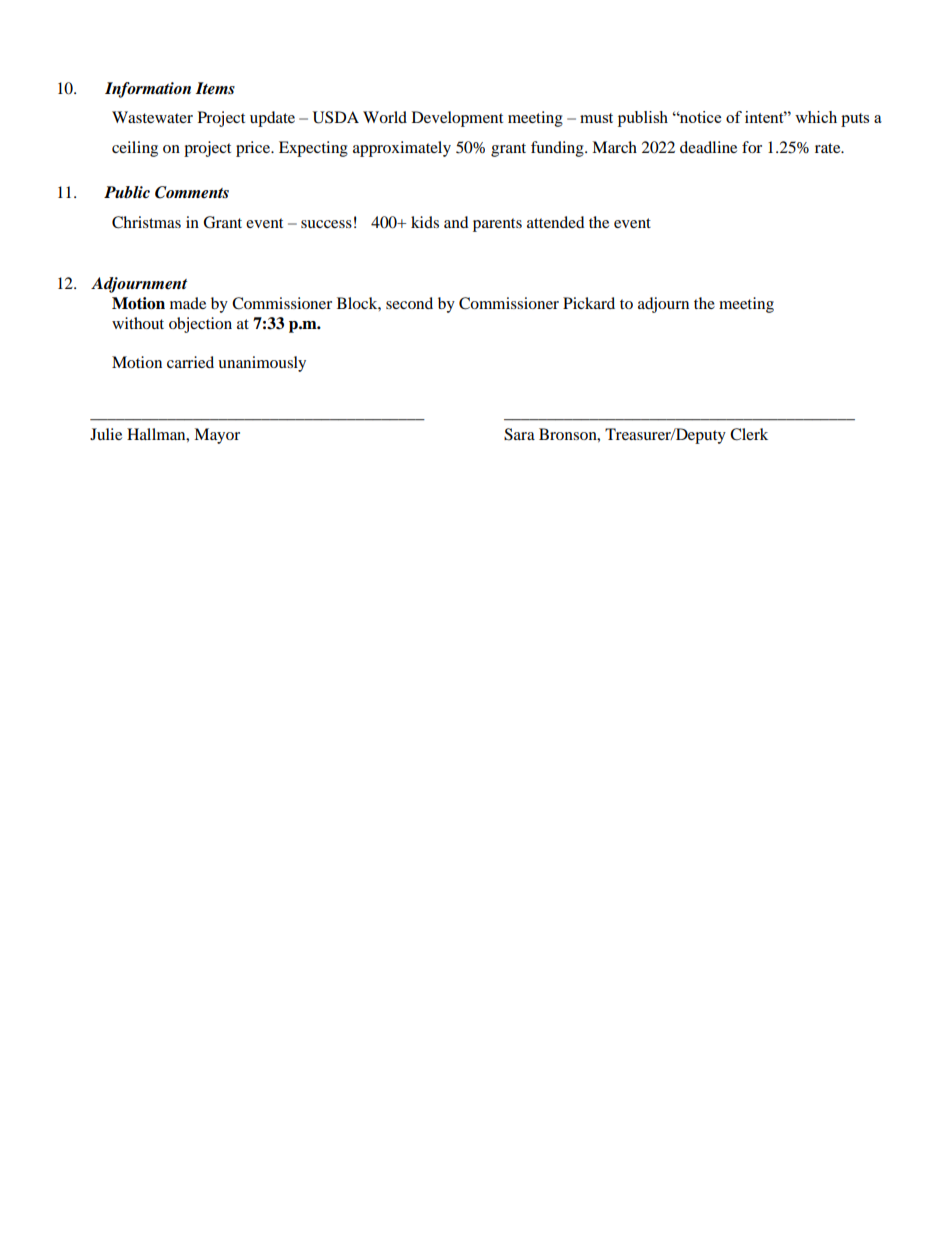 The image size is (952, 1233). What do you see at coordinates (200, 325) in the page?
I see `objection` at bounding box center [200, 325].
